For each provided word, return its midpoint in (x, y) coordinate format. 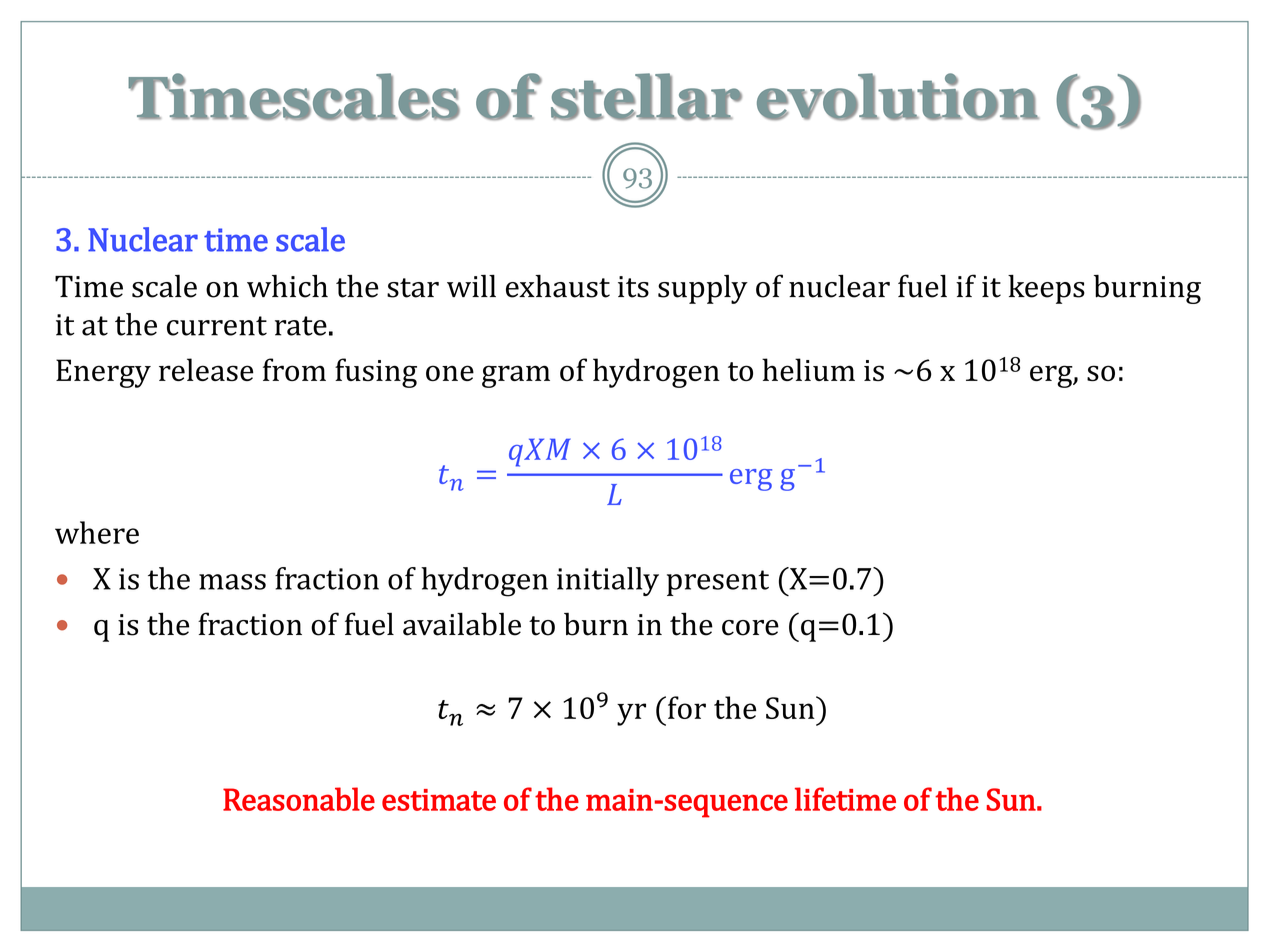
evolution (898, 96)
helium (808, 369)
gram (516, 376)
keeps (1046, 289)
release (206, 369)
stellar (646, 96)
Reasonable (299, 799)
